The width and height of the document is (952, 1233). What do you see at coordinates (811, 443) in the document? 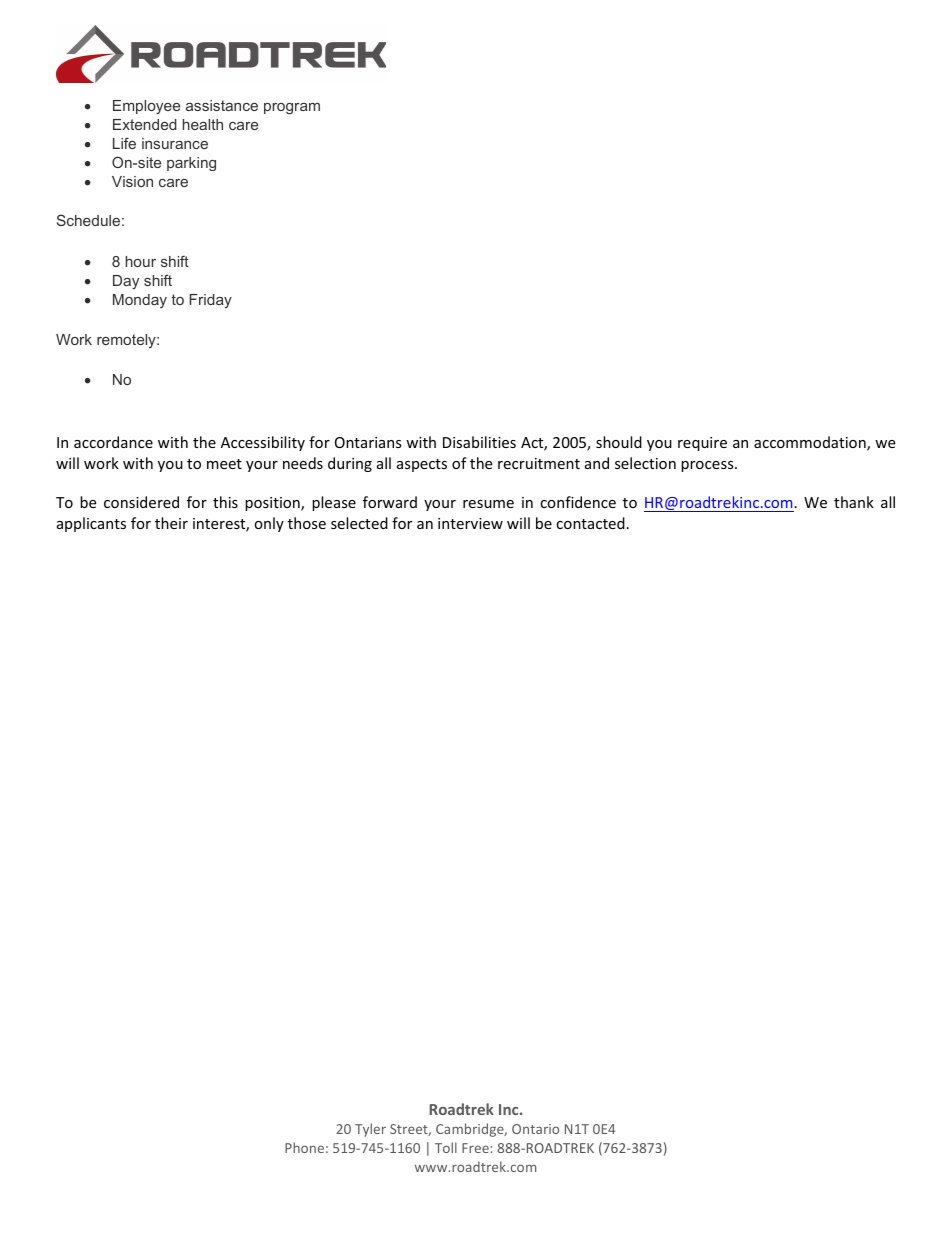
I see `accommodation` at bounding box center [811, 443].
